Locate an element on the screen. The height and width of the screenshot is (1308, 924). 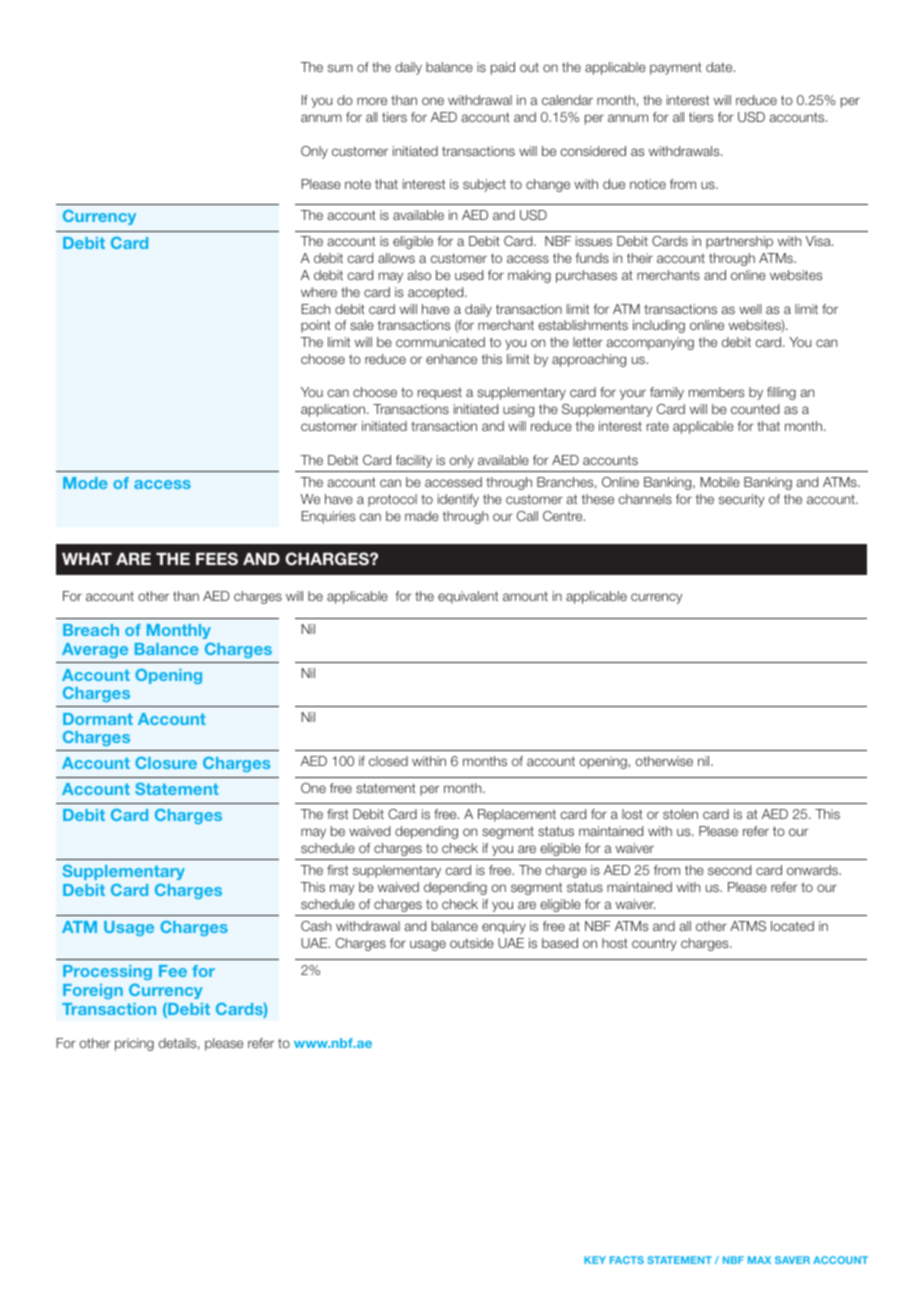
sum is located at coordinates (340, 68).
